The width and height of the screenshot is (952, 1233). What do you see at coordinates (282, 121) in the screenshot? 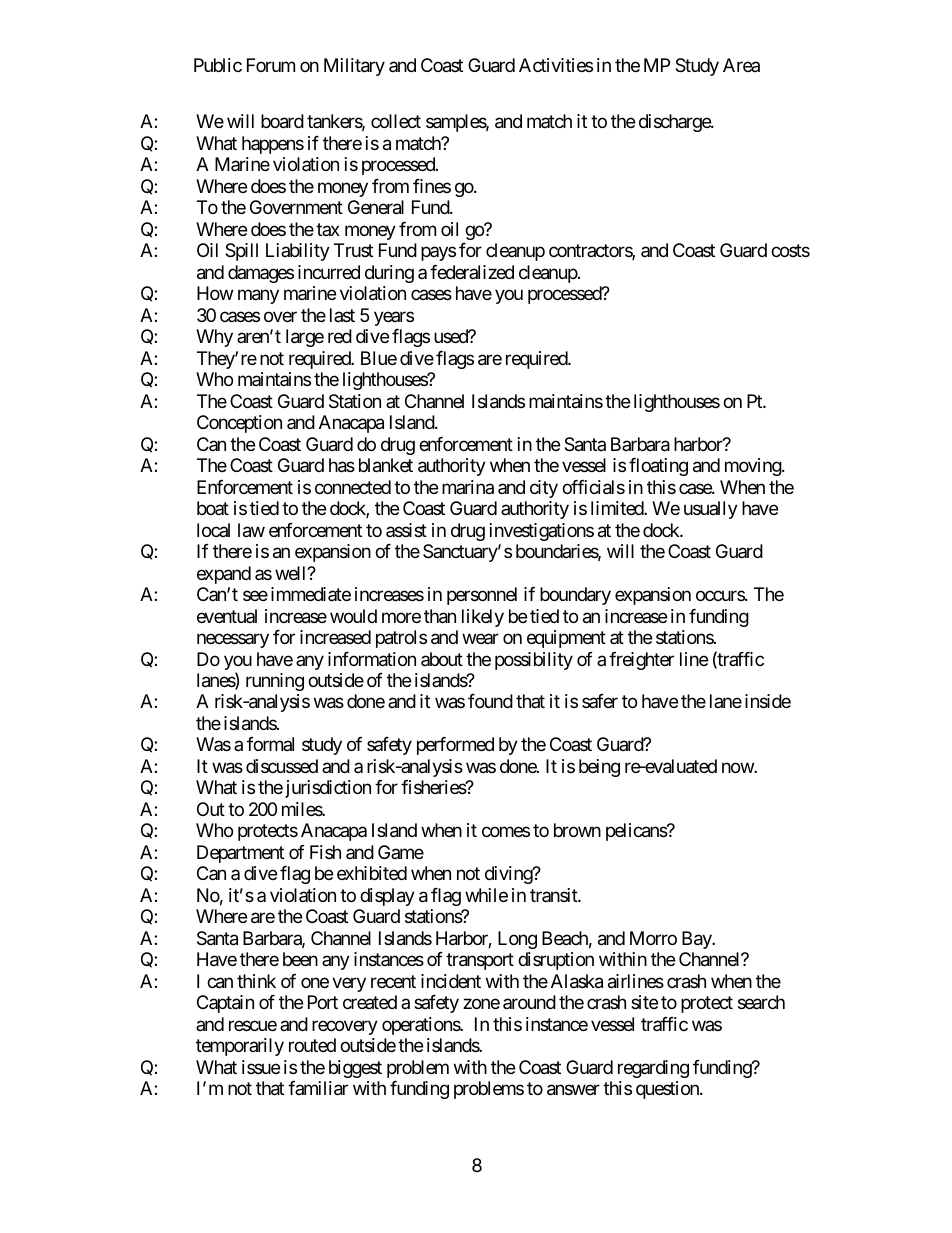
I see `board` at bounding box center [282, 121].
